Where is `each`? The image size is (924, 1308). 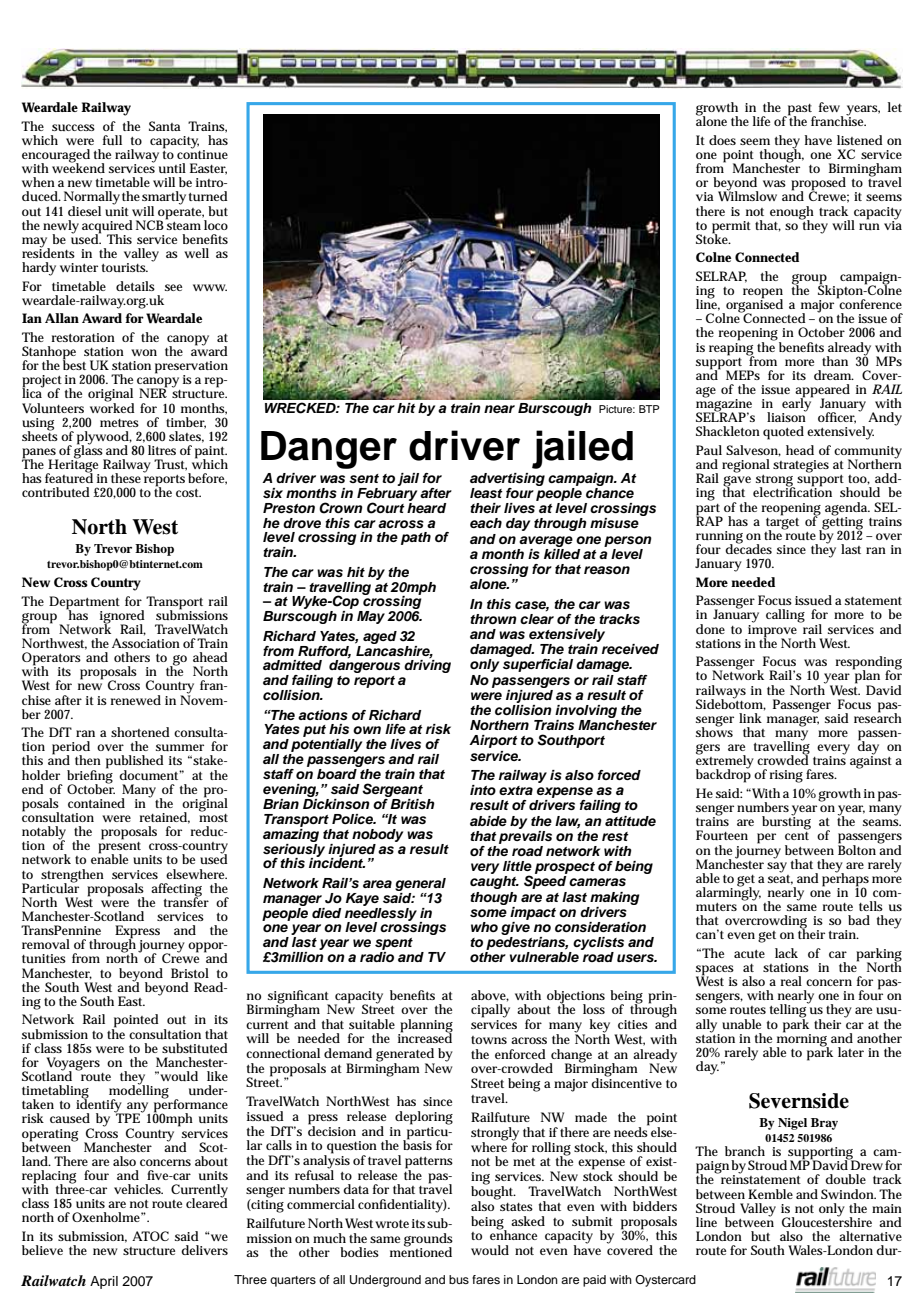 each is located at coordinates (486, 523).
